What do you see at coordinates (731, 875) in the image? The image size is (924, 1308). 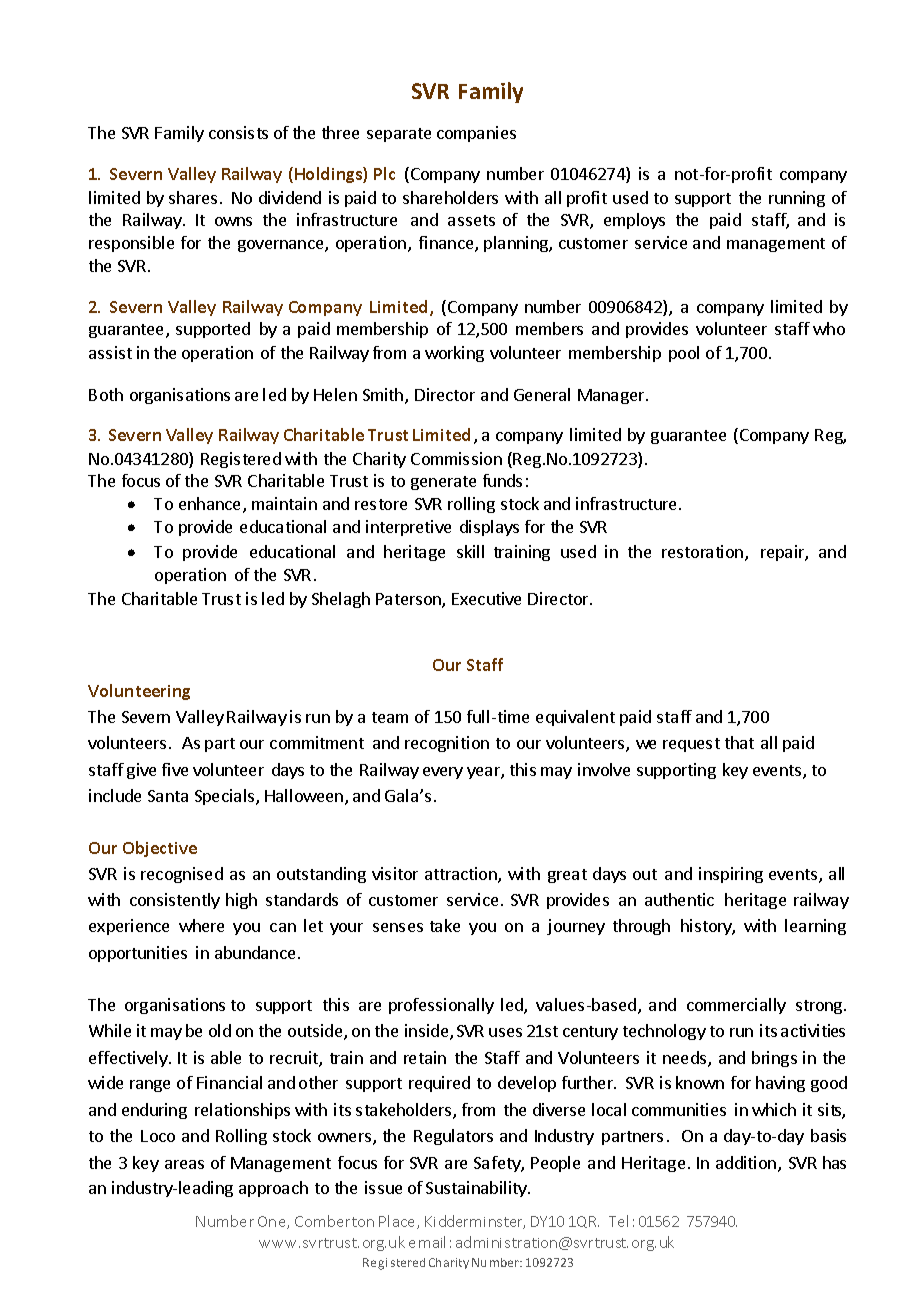 I see `inspiring` at bounding box center [731, 875].
